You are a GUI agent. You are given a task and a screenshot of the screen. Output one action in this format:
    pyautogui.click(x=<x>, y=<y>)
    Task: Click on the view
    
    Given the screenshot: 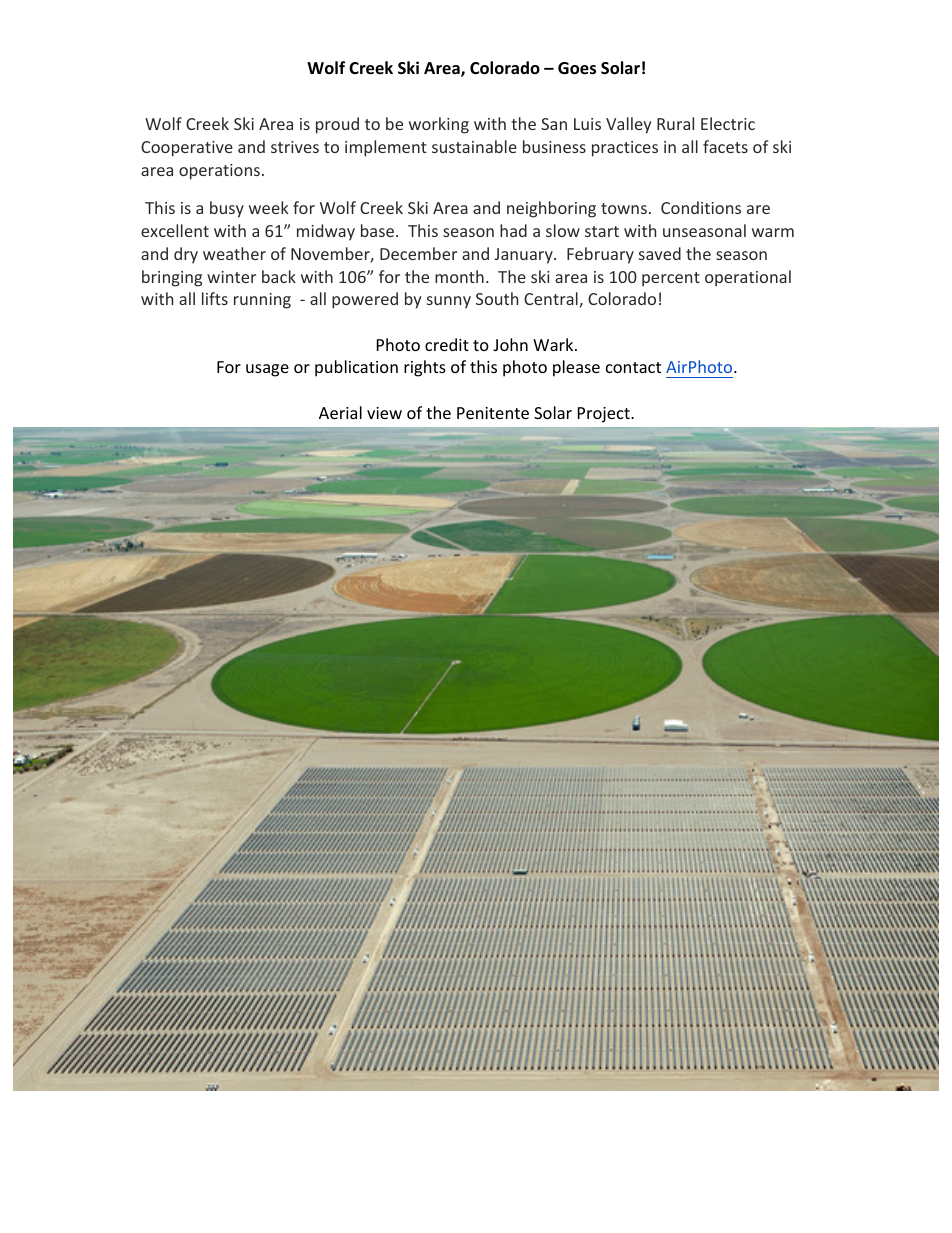 What is the action you would take?
    pyautogui.click(x=384, y=413)
